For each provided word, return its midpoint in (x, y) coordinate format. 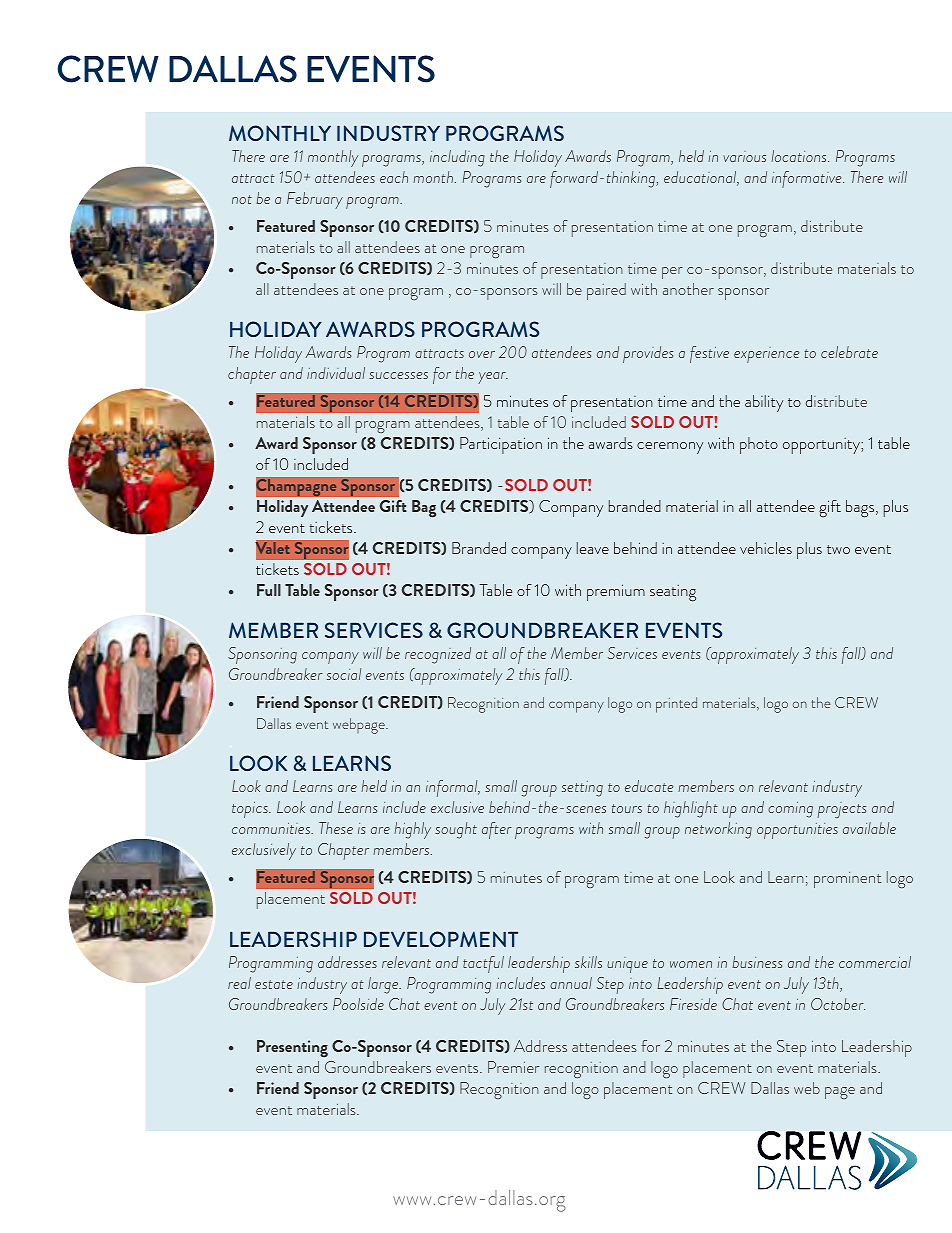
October (838, 1004)
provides (648, 354)
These (336, 828)
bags (861, 509)
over (482, 354)
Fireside (693, 1004)
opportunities (797, 831)
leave (593, 548)
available (869, 828)
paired (606, 291)
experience (766, 355)
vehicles (766, 548)
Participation (501, 445)
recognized (438, 655)
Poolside (358, 1004)
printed (676, 705)
